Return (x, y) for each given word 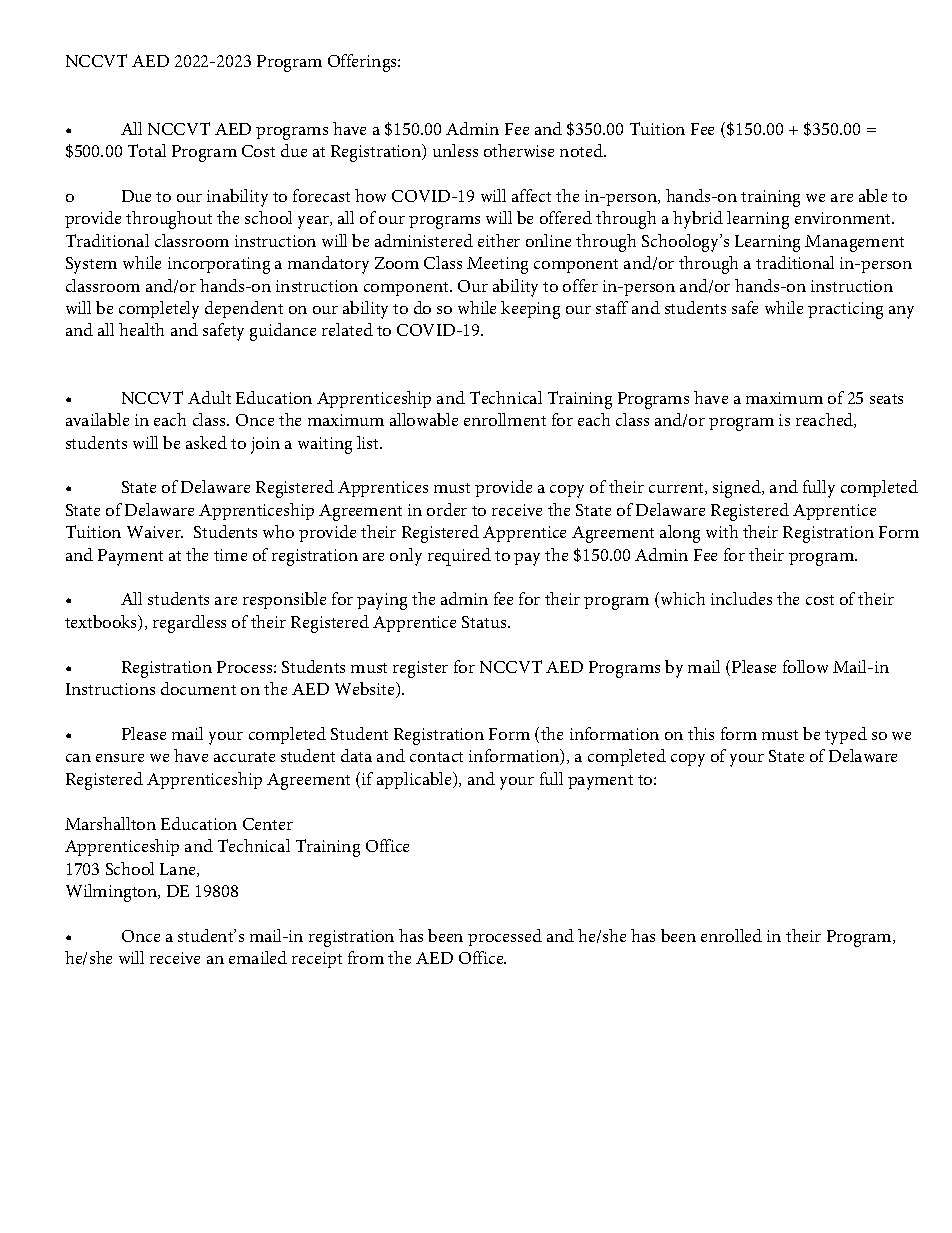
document (198, 688)
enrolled (731, 935)
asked (206, 442)
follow (805, 666)
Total (147, 150)
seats (886, 399)
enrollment (505, 419)
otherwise (519, 150)
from (366, 957)
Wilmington (113, 893)
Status (485, 622)
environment (844, 218)
